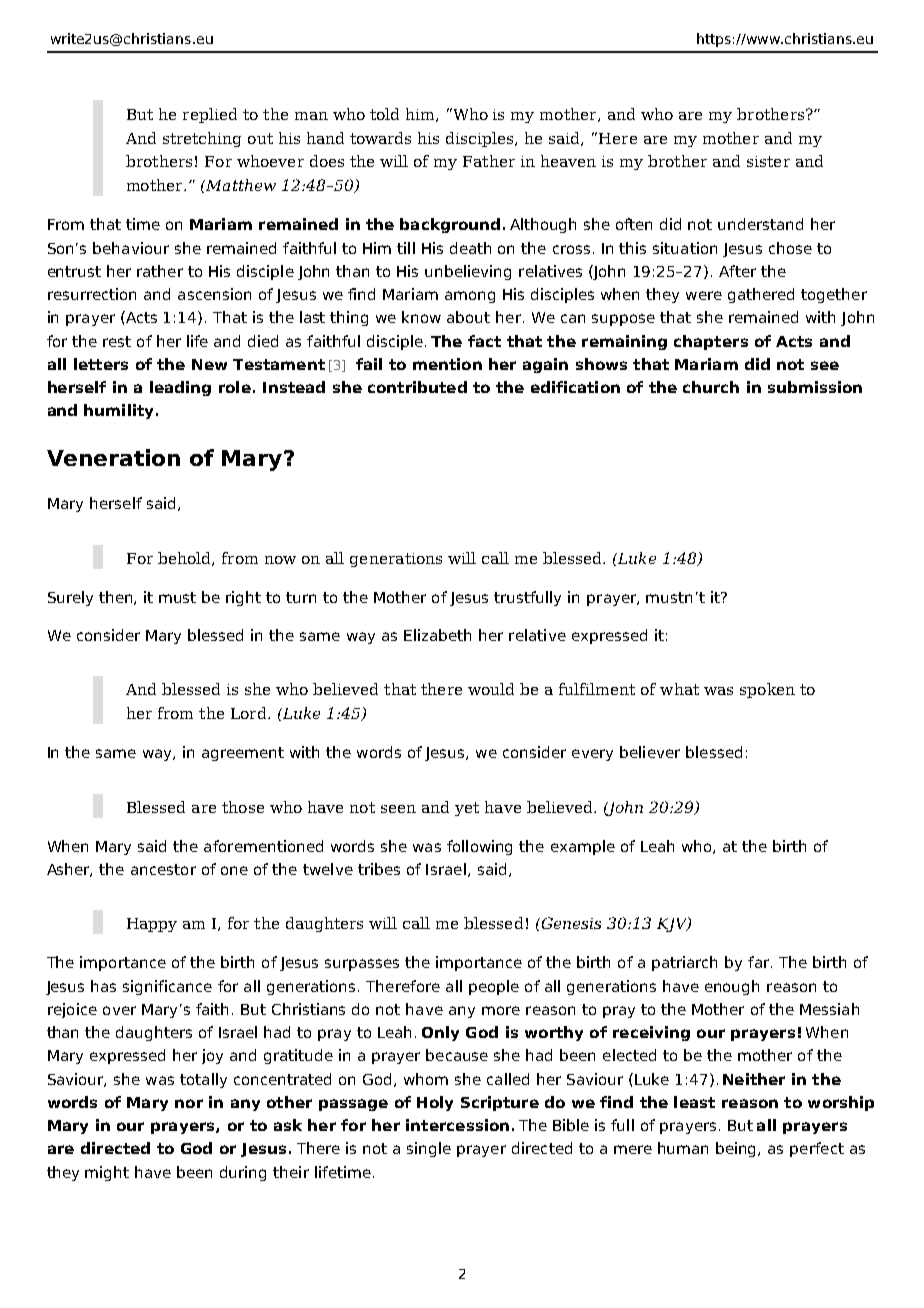 The width and height of the screenshot is (924, 1308). What do you see at coordinates (113, 457) in the screenshot?
I see `Veneration` at bounding box center [113, 457].
